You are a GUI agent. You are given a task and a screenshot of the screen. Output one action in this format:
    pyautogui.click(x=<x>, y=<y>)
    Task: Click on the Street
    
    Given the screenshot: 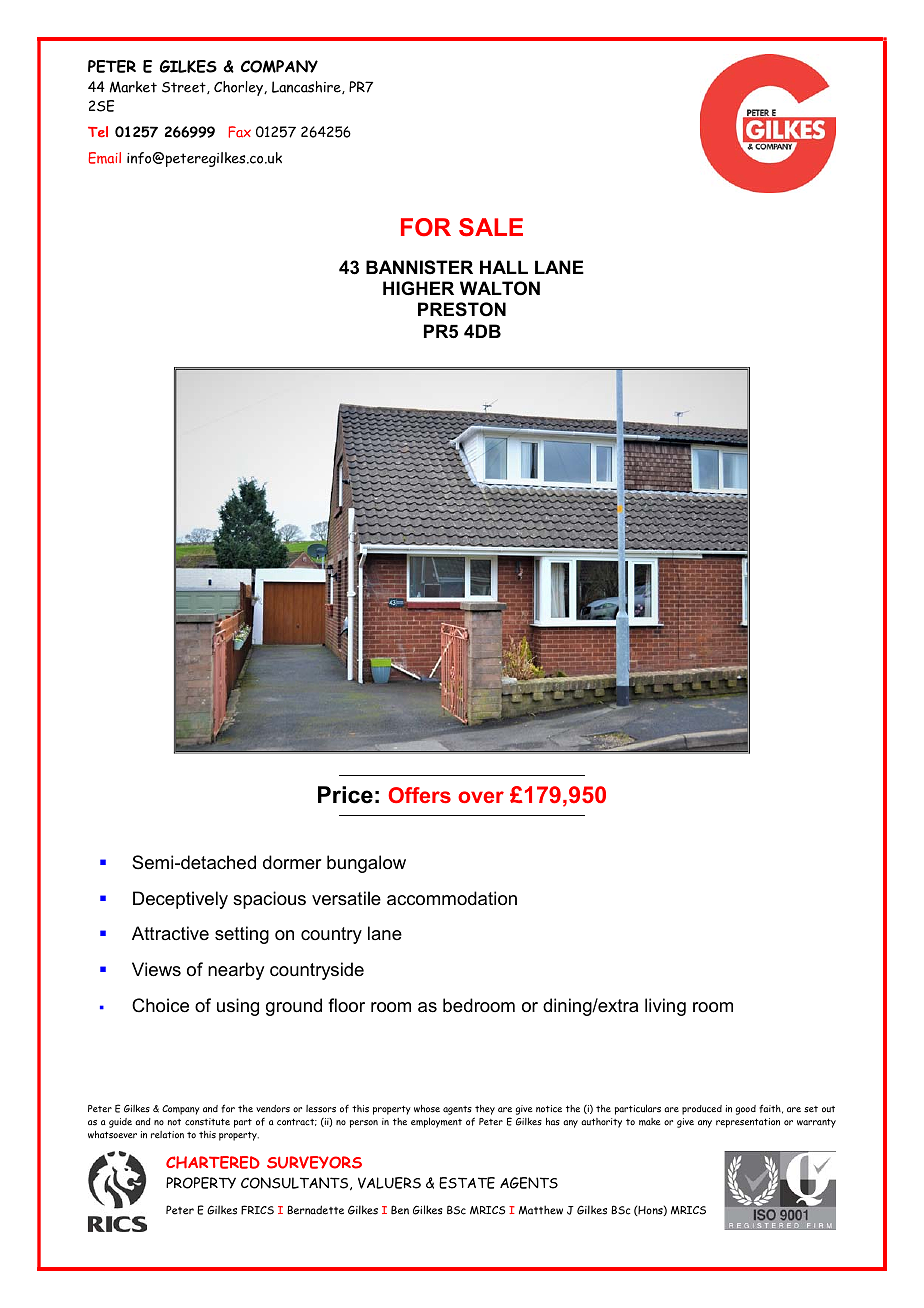 What is the action you would take?
    pyautogui.click(x=185, y=88)
